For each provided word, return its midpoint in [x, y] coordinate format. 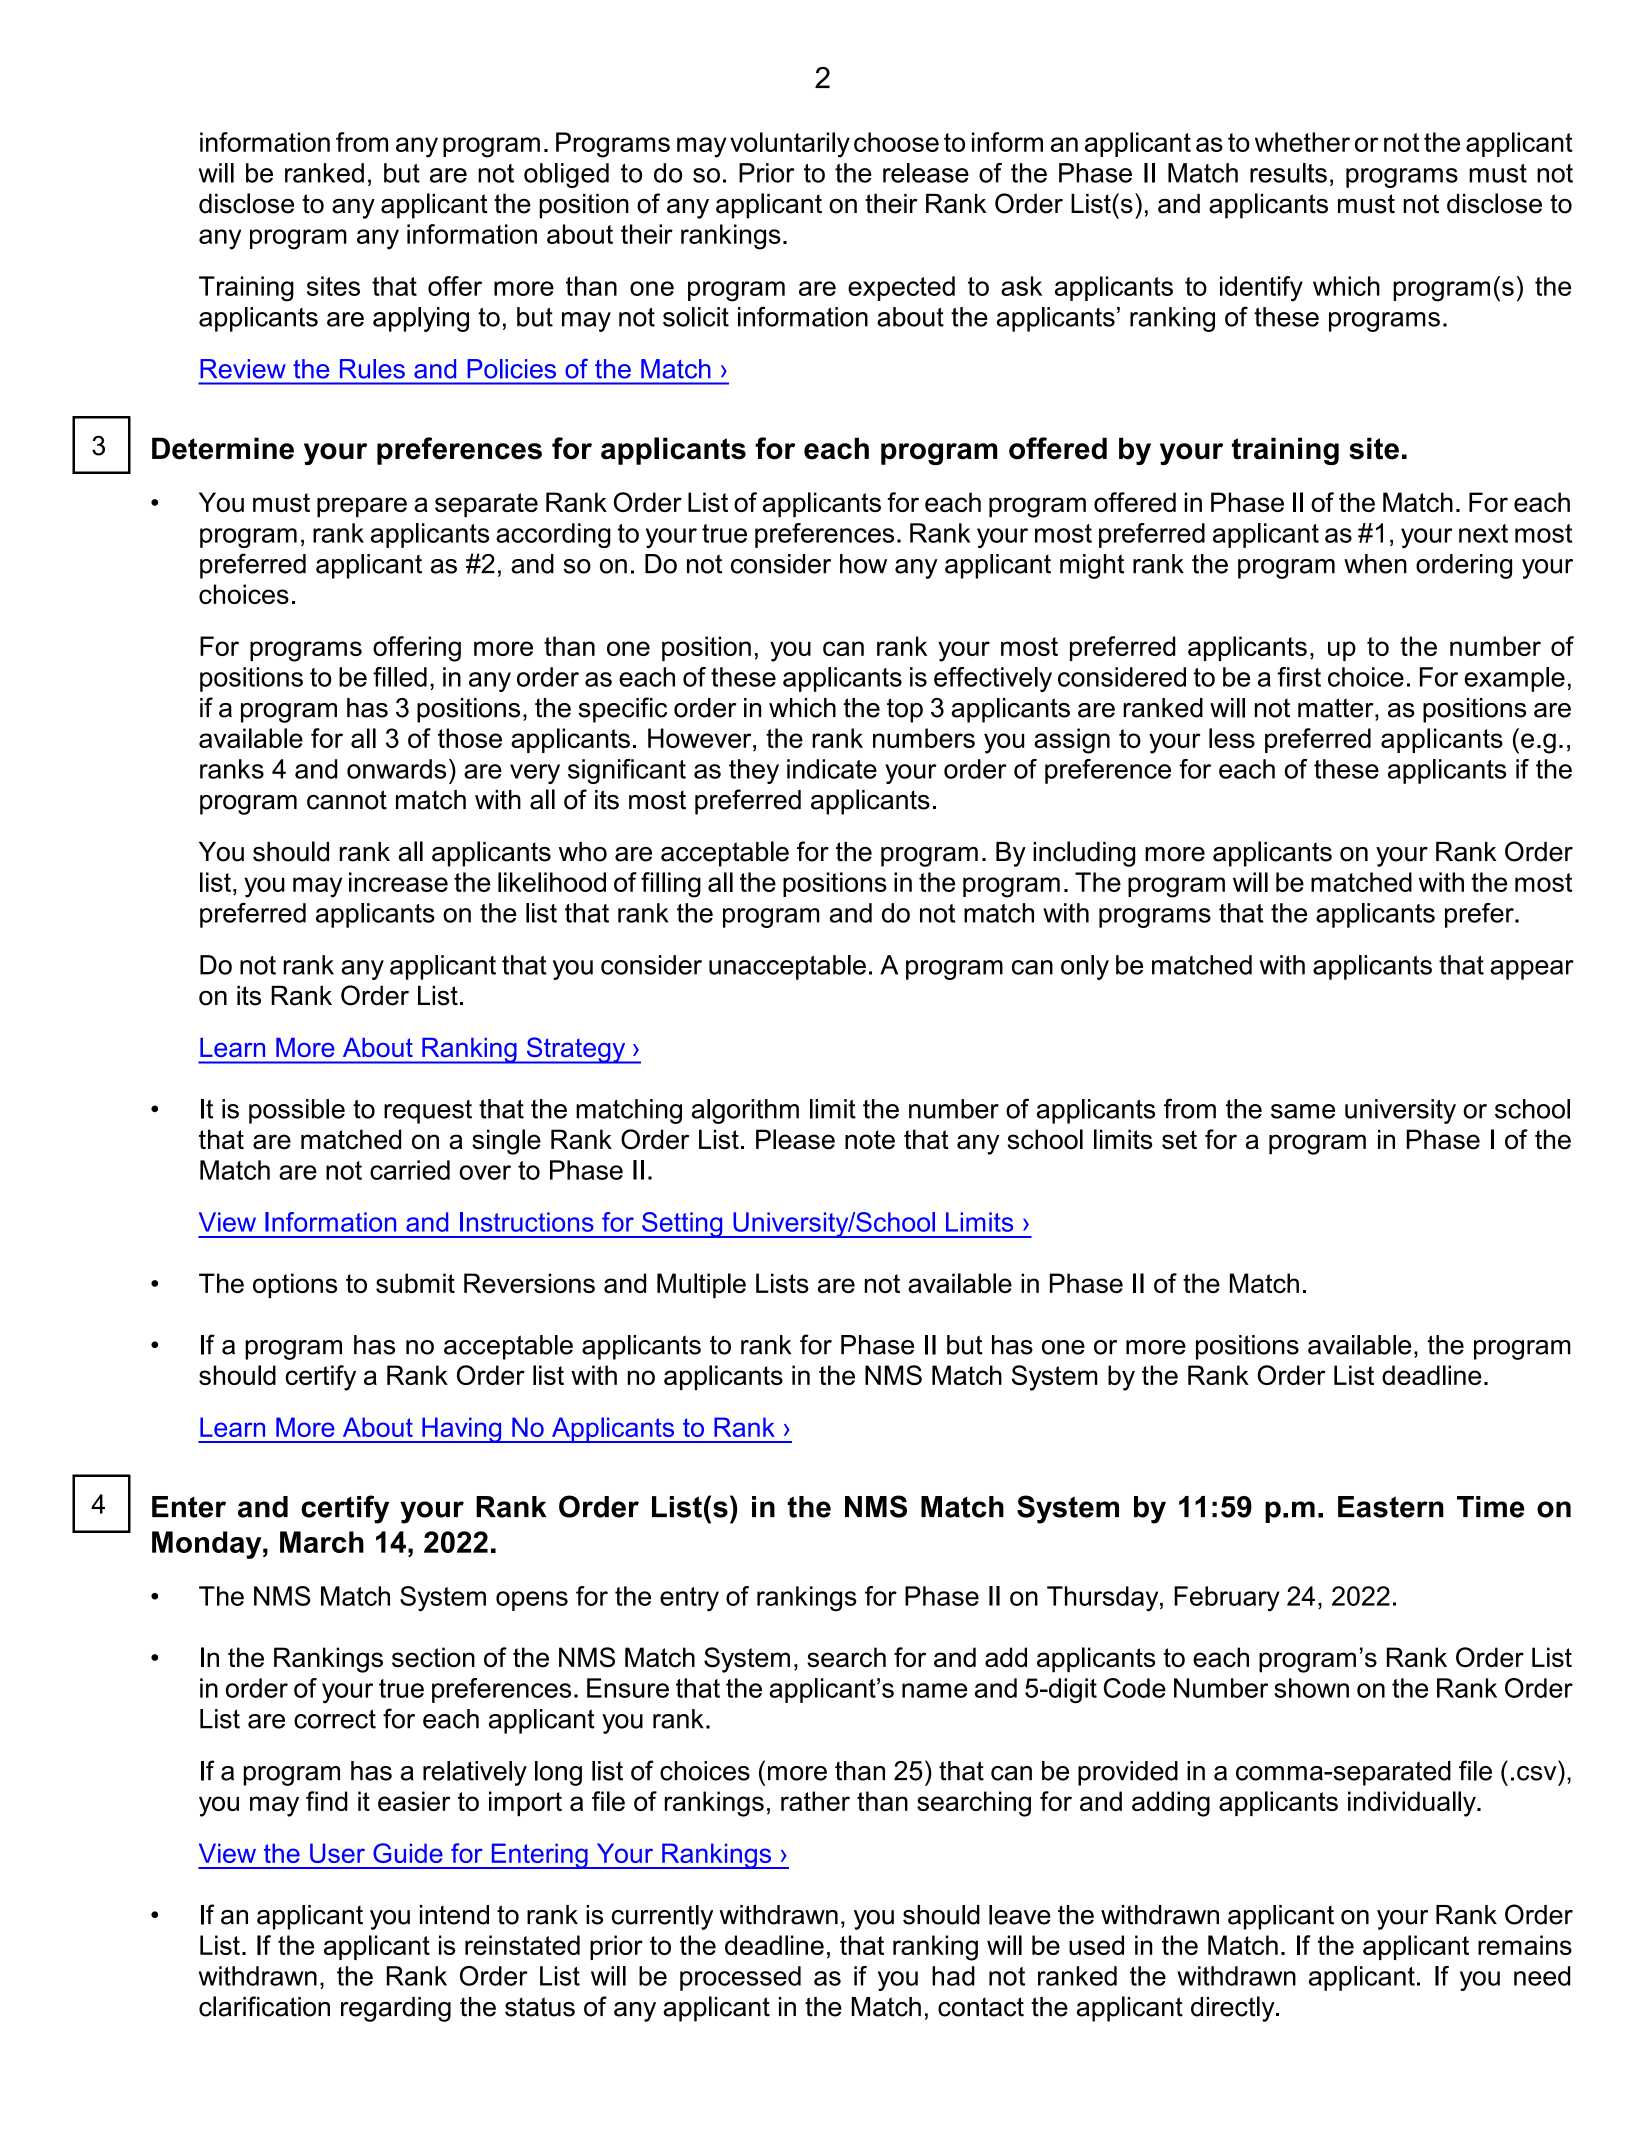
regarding [396, 2009]
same [1303, 1111]
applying [421, 319]
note [870, 1140]
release [926, 173]
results [1288, 173]
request [428, 1112]
